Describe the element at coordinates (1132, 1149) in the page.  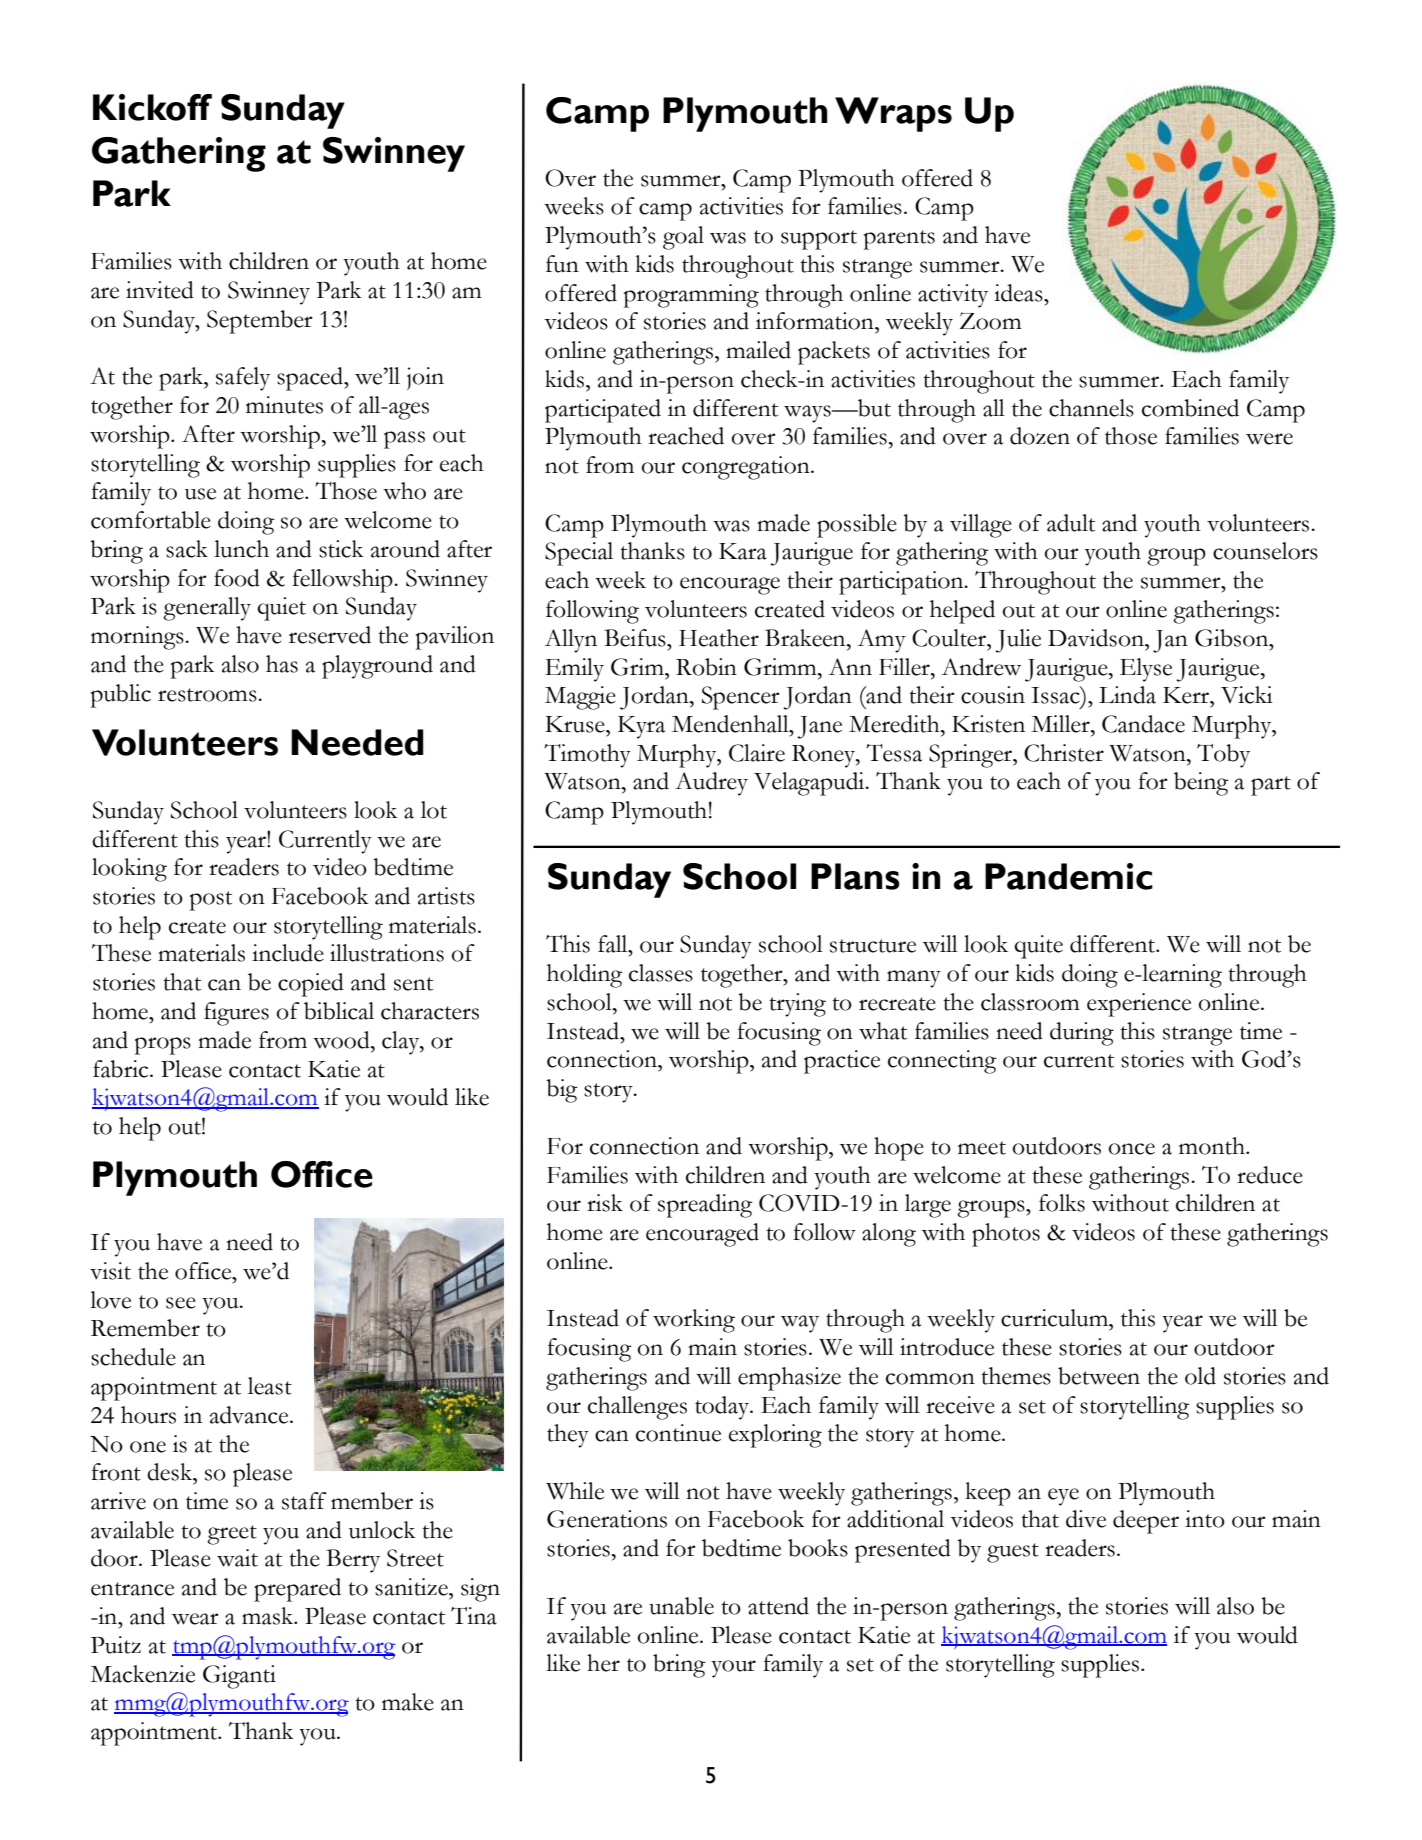
I see `once` at that location.
